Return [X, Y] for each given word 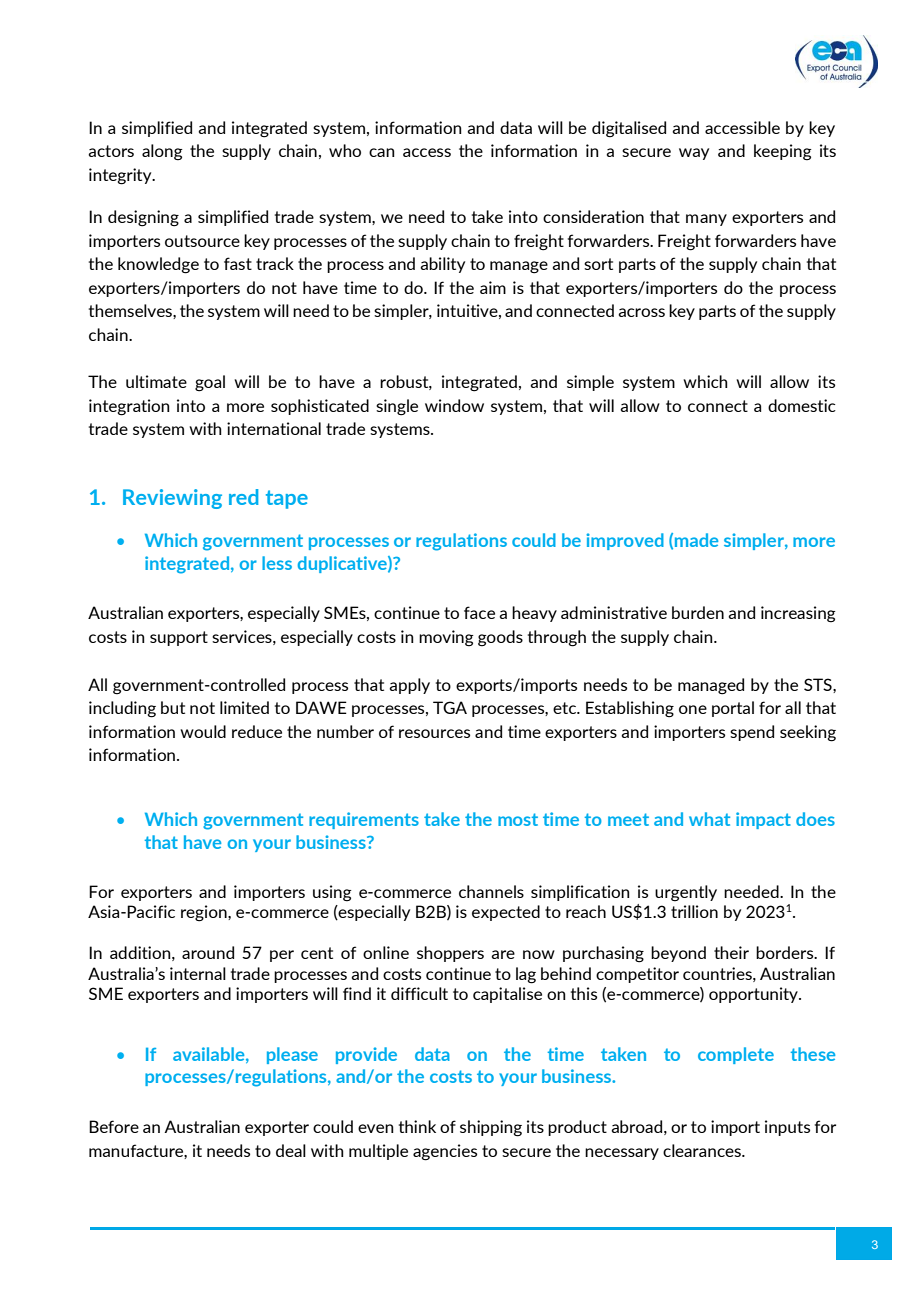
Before [114, 1126]
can [382, 152]
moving [446, 638]
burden [698, 612]
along [162, 152]
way [694, 154]
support [179, 638]
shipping [491, 1128]
